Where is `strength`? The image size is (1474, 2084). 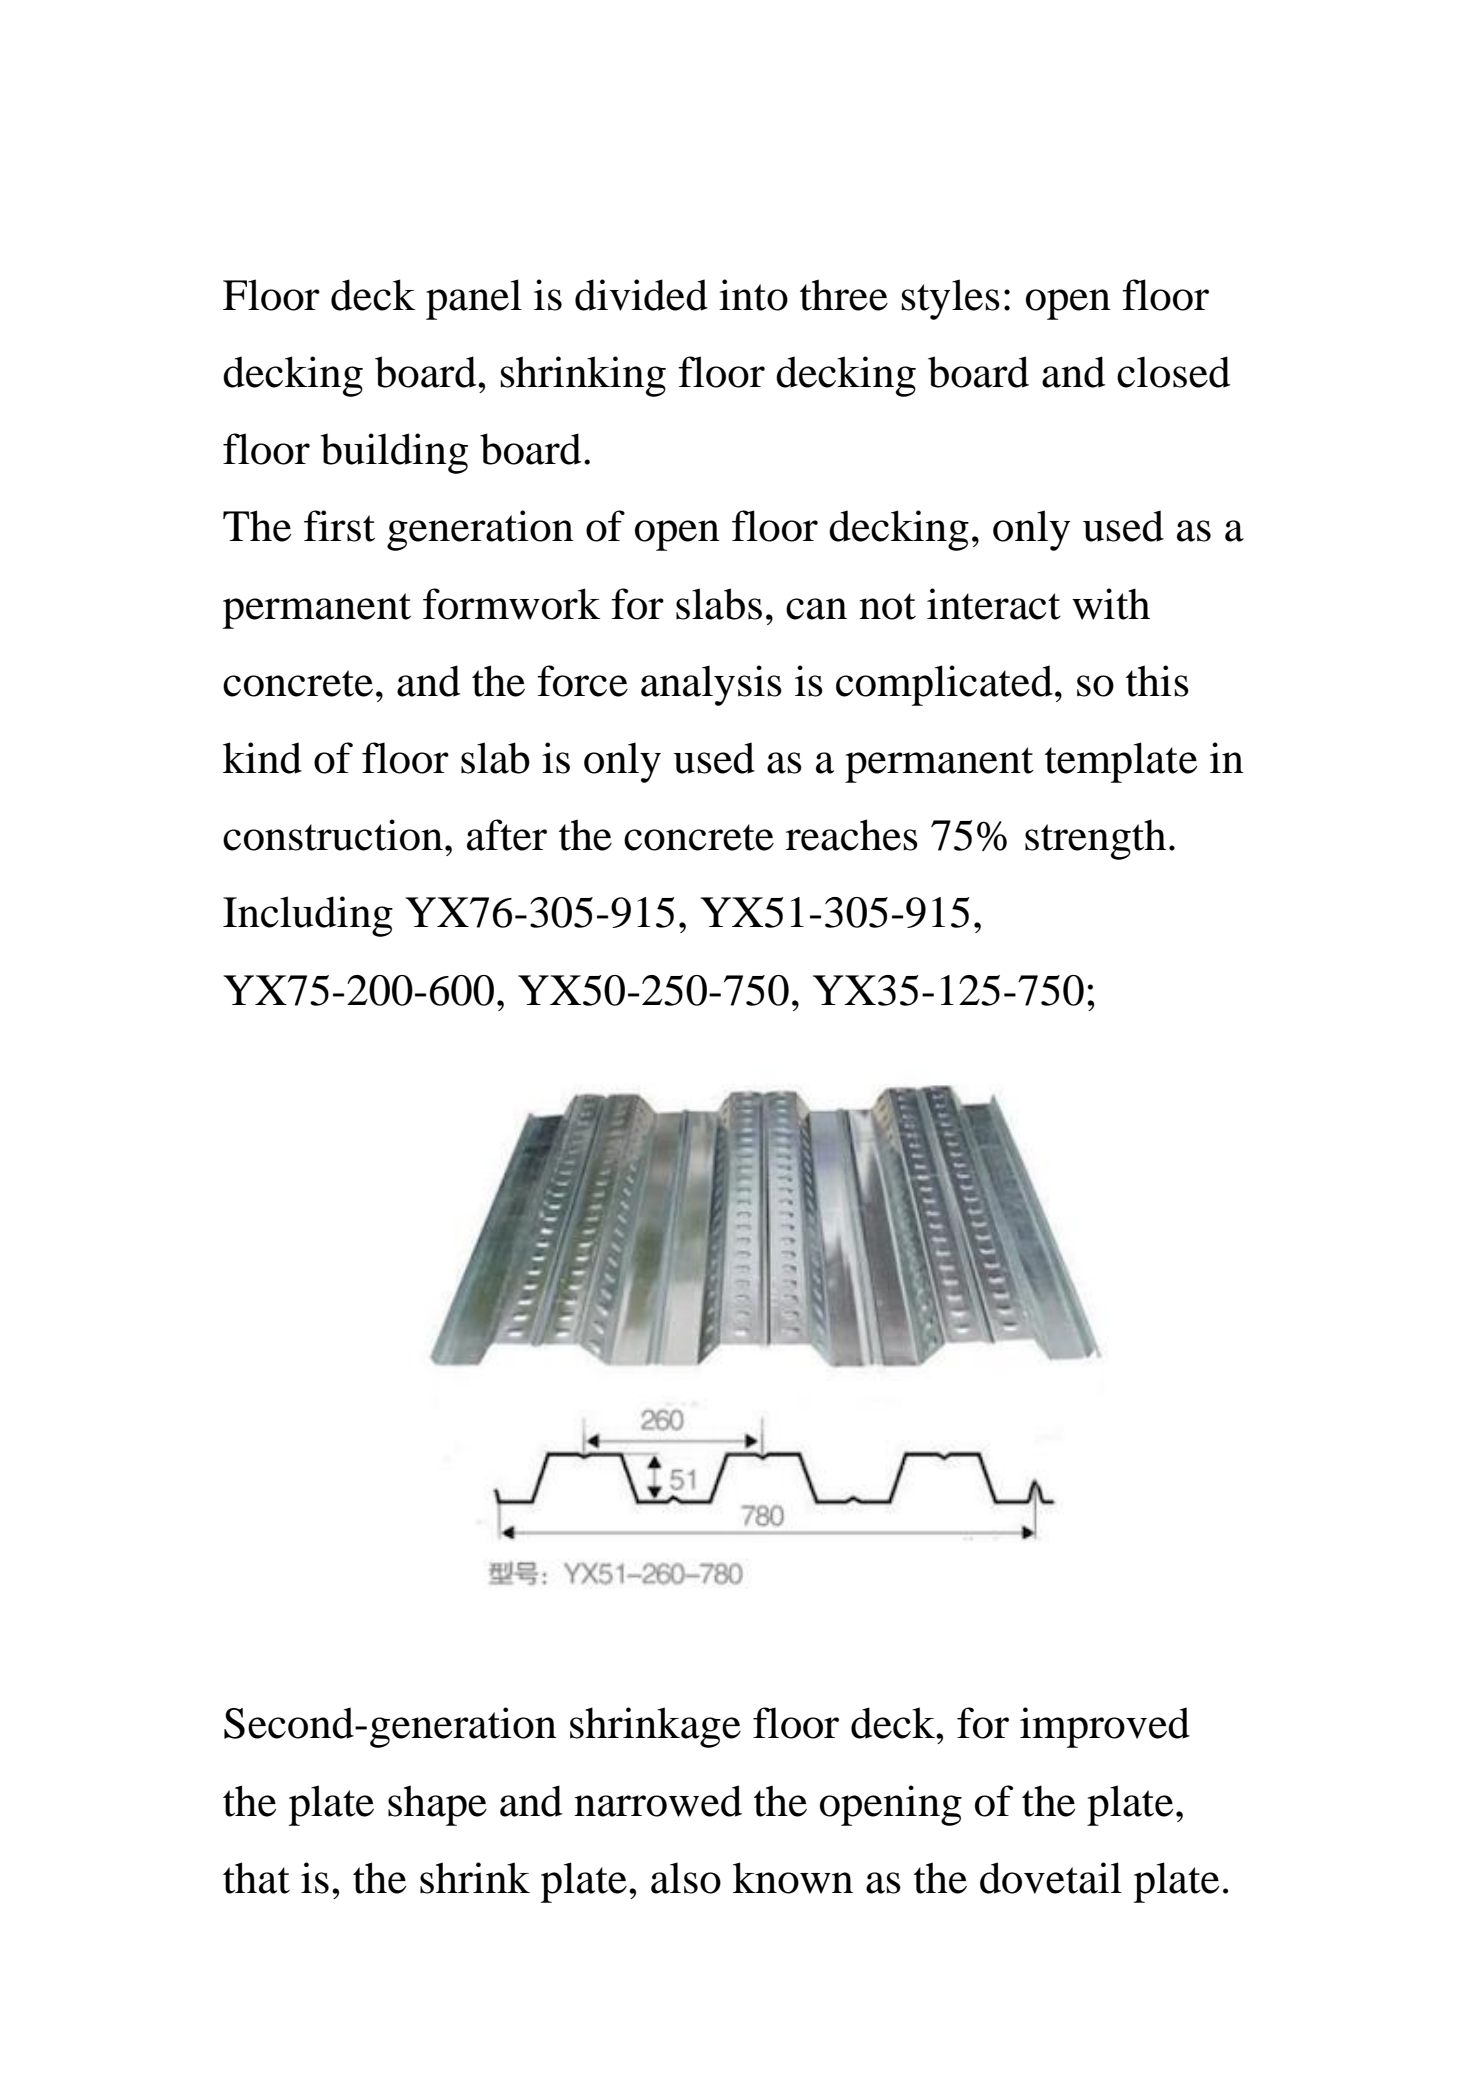
strength is located at coordinates (1095, 839).
